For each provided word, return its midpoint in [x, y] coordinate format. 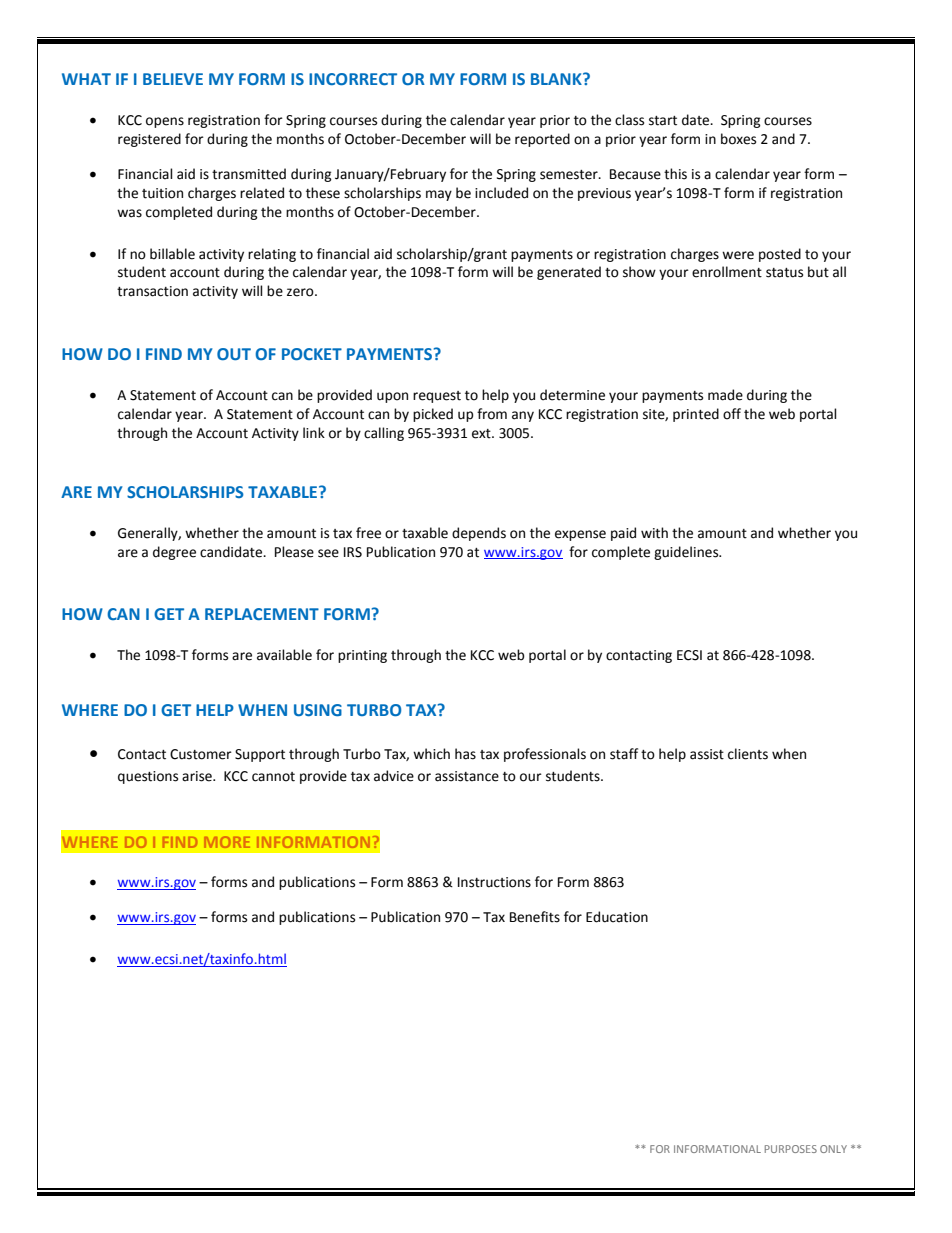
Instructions [494, 882]
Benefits [535, 917]
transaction [152, 291]
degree [174, 553]
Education [617, 917]
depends [479, 534]
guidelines [687, 553]
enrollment [727, 272]
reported [542, 140]
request [437, 397]
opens [165, 122]
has [465, 754]
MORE [227, 842]
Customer [201, 754]
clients [748, 754]
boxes [738, 139]
